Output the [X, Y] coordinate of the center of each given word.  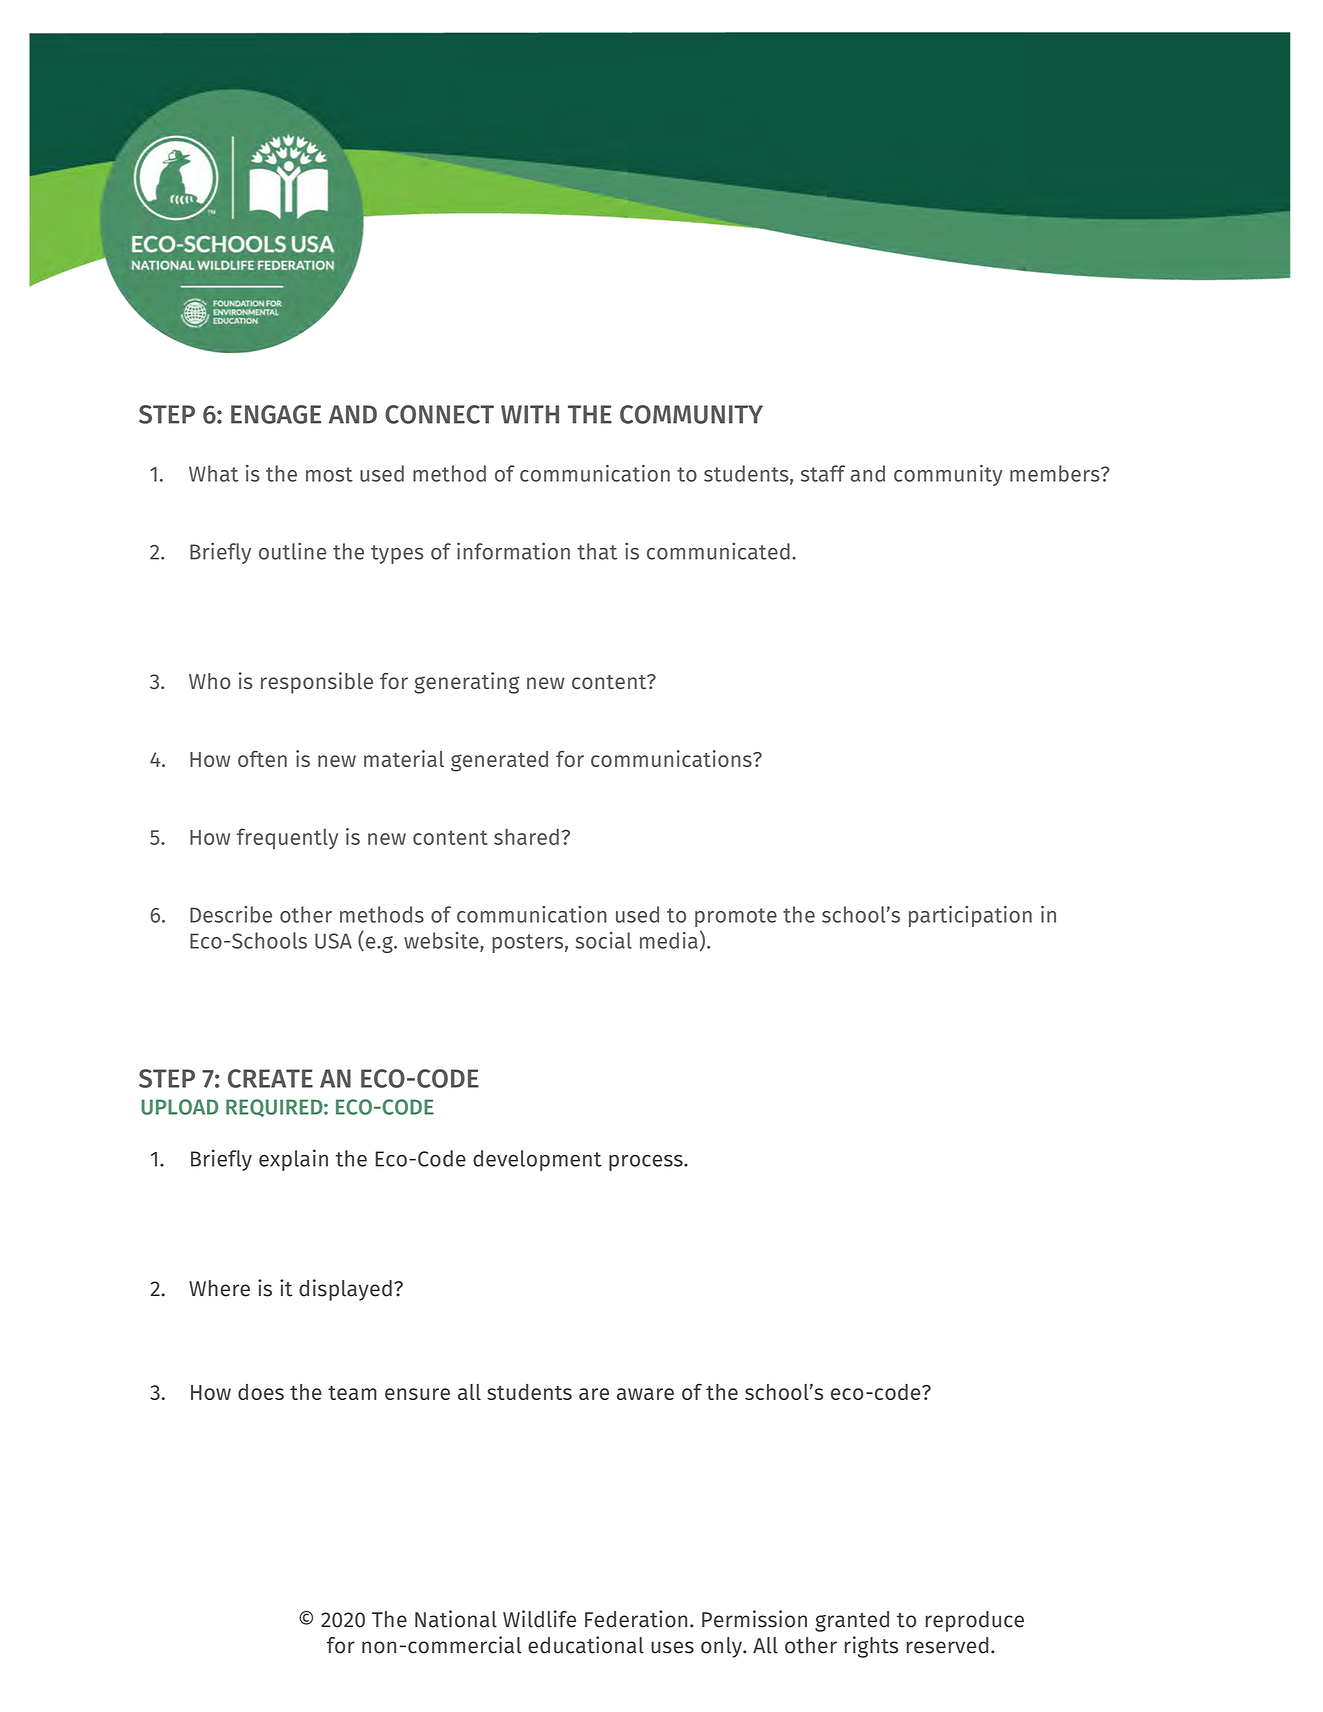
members [1056, 473]
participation [970, 916]
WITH [530, 414]
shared [526, 836]
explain [293, 1160]
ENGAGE [276, 414]
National [456, 1619]
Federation [636, 1619]
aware [645, 1394]
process [647, 1163]
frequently [287, 838]
